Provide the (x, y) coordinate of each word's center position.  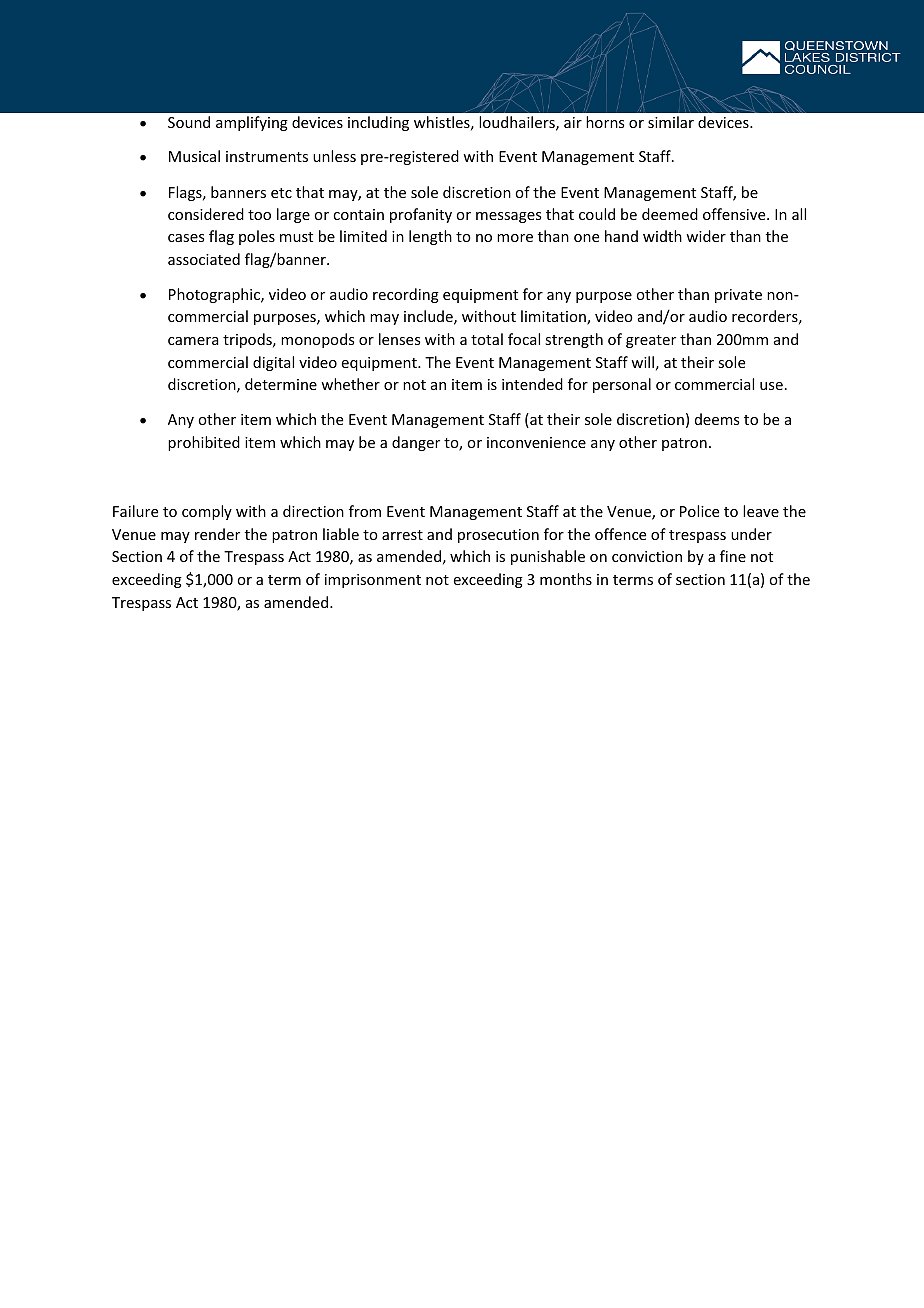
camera (193, 341)
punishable (548, 557)
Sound (189, 122)
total (487, 339)
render (217, 534)
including (378, 123)
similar (671, 122)
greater (651, 341)
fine (733, 556)
